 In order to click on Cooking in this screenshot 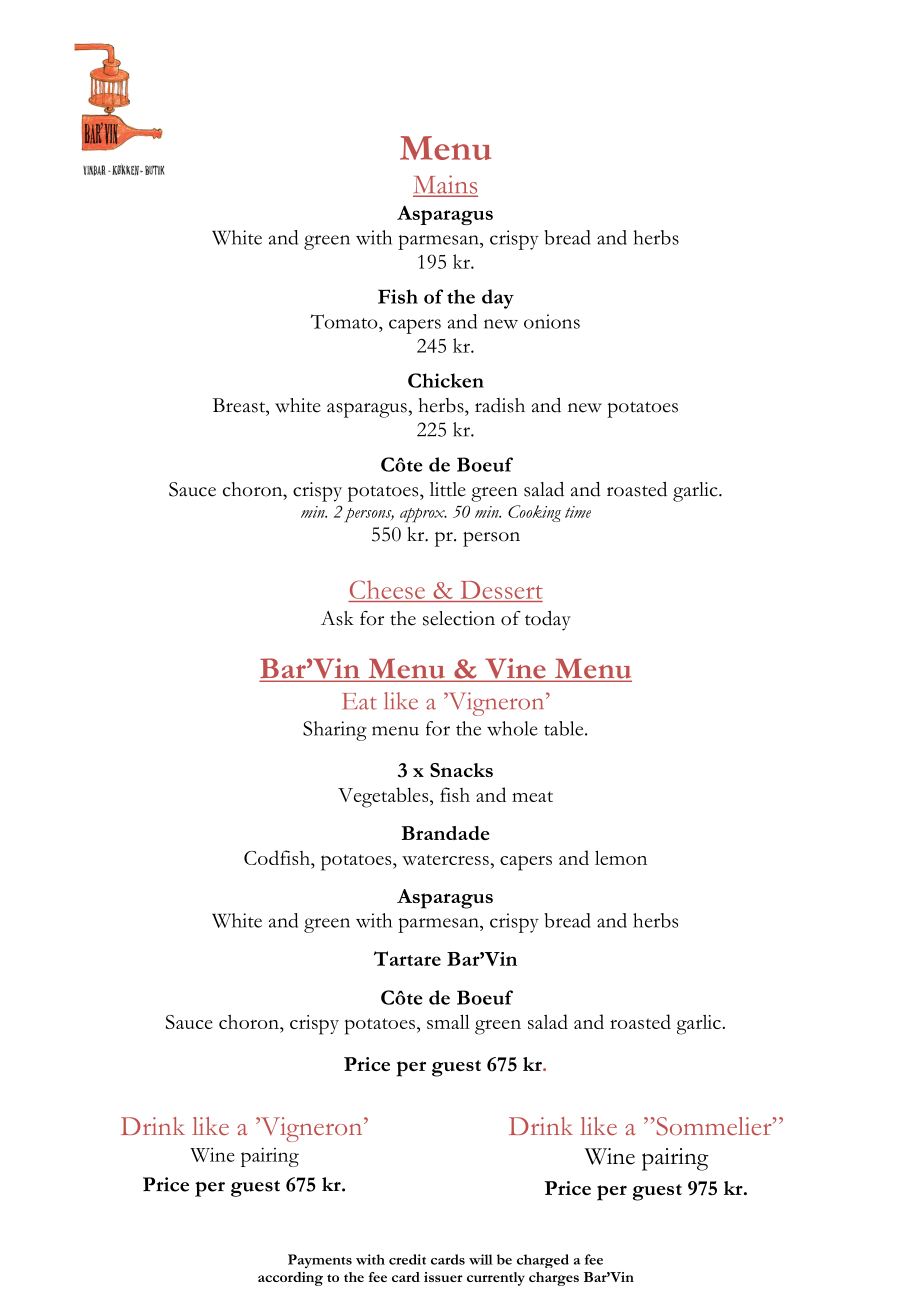, I will do `click(534, 513)`.
